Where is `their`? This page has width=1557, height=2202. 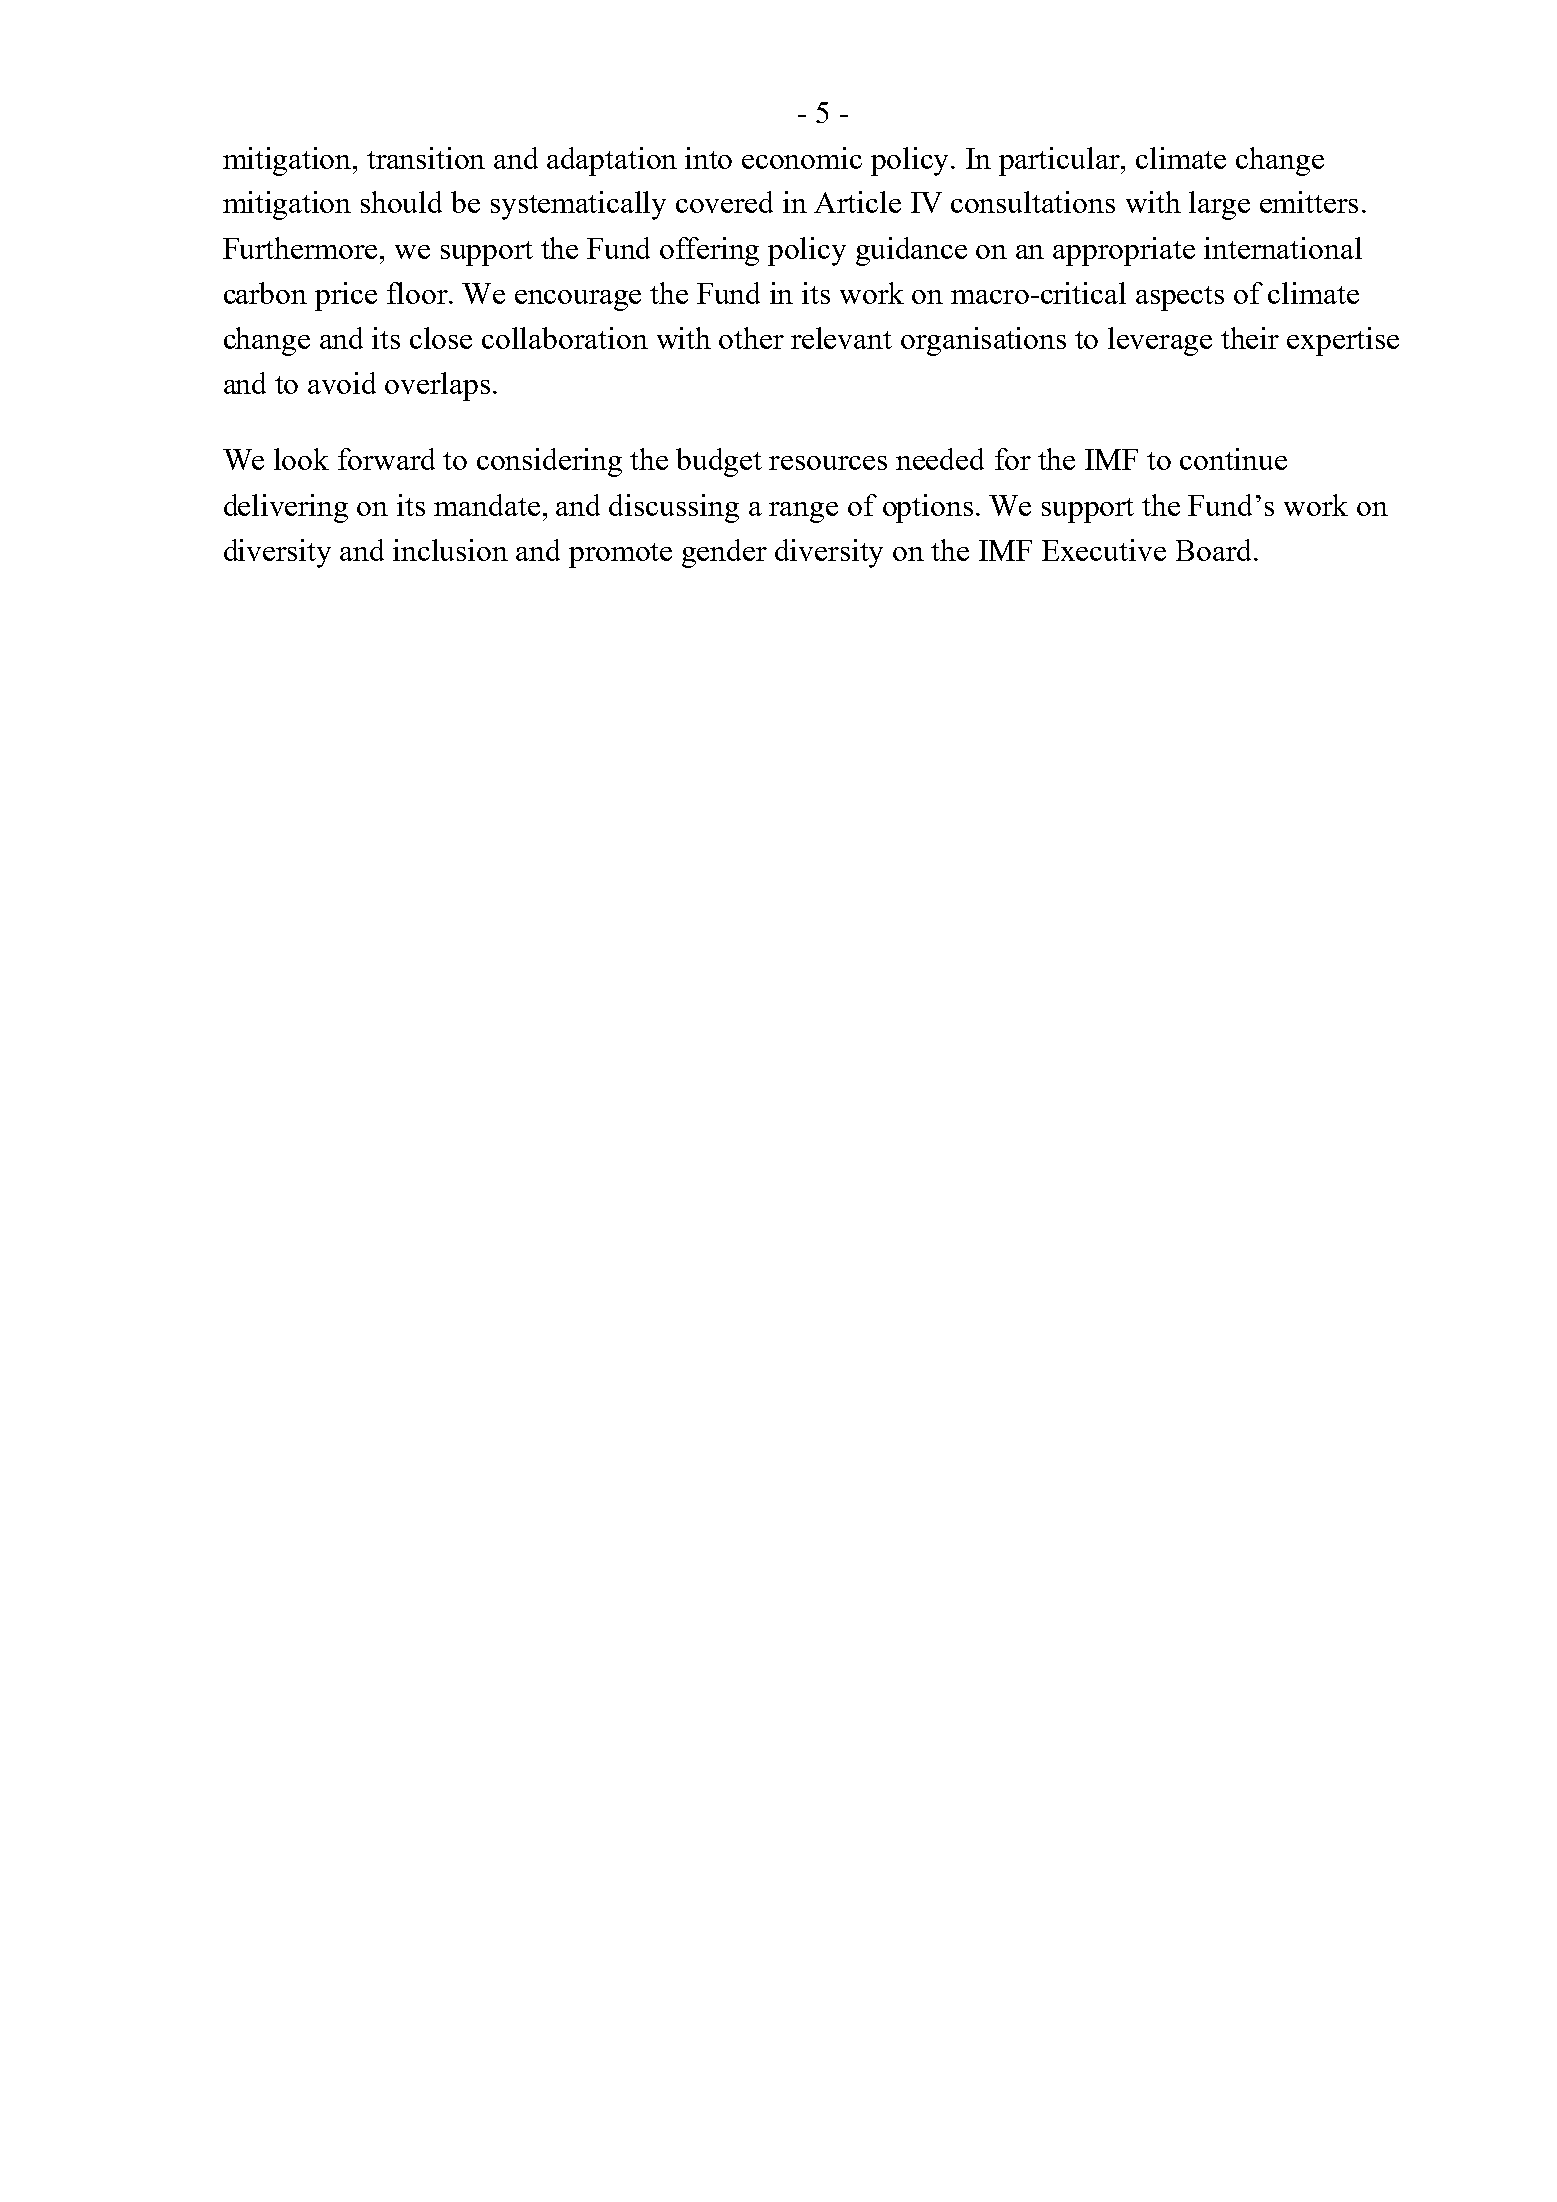
their is located at coordinates (1250, 338).
